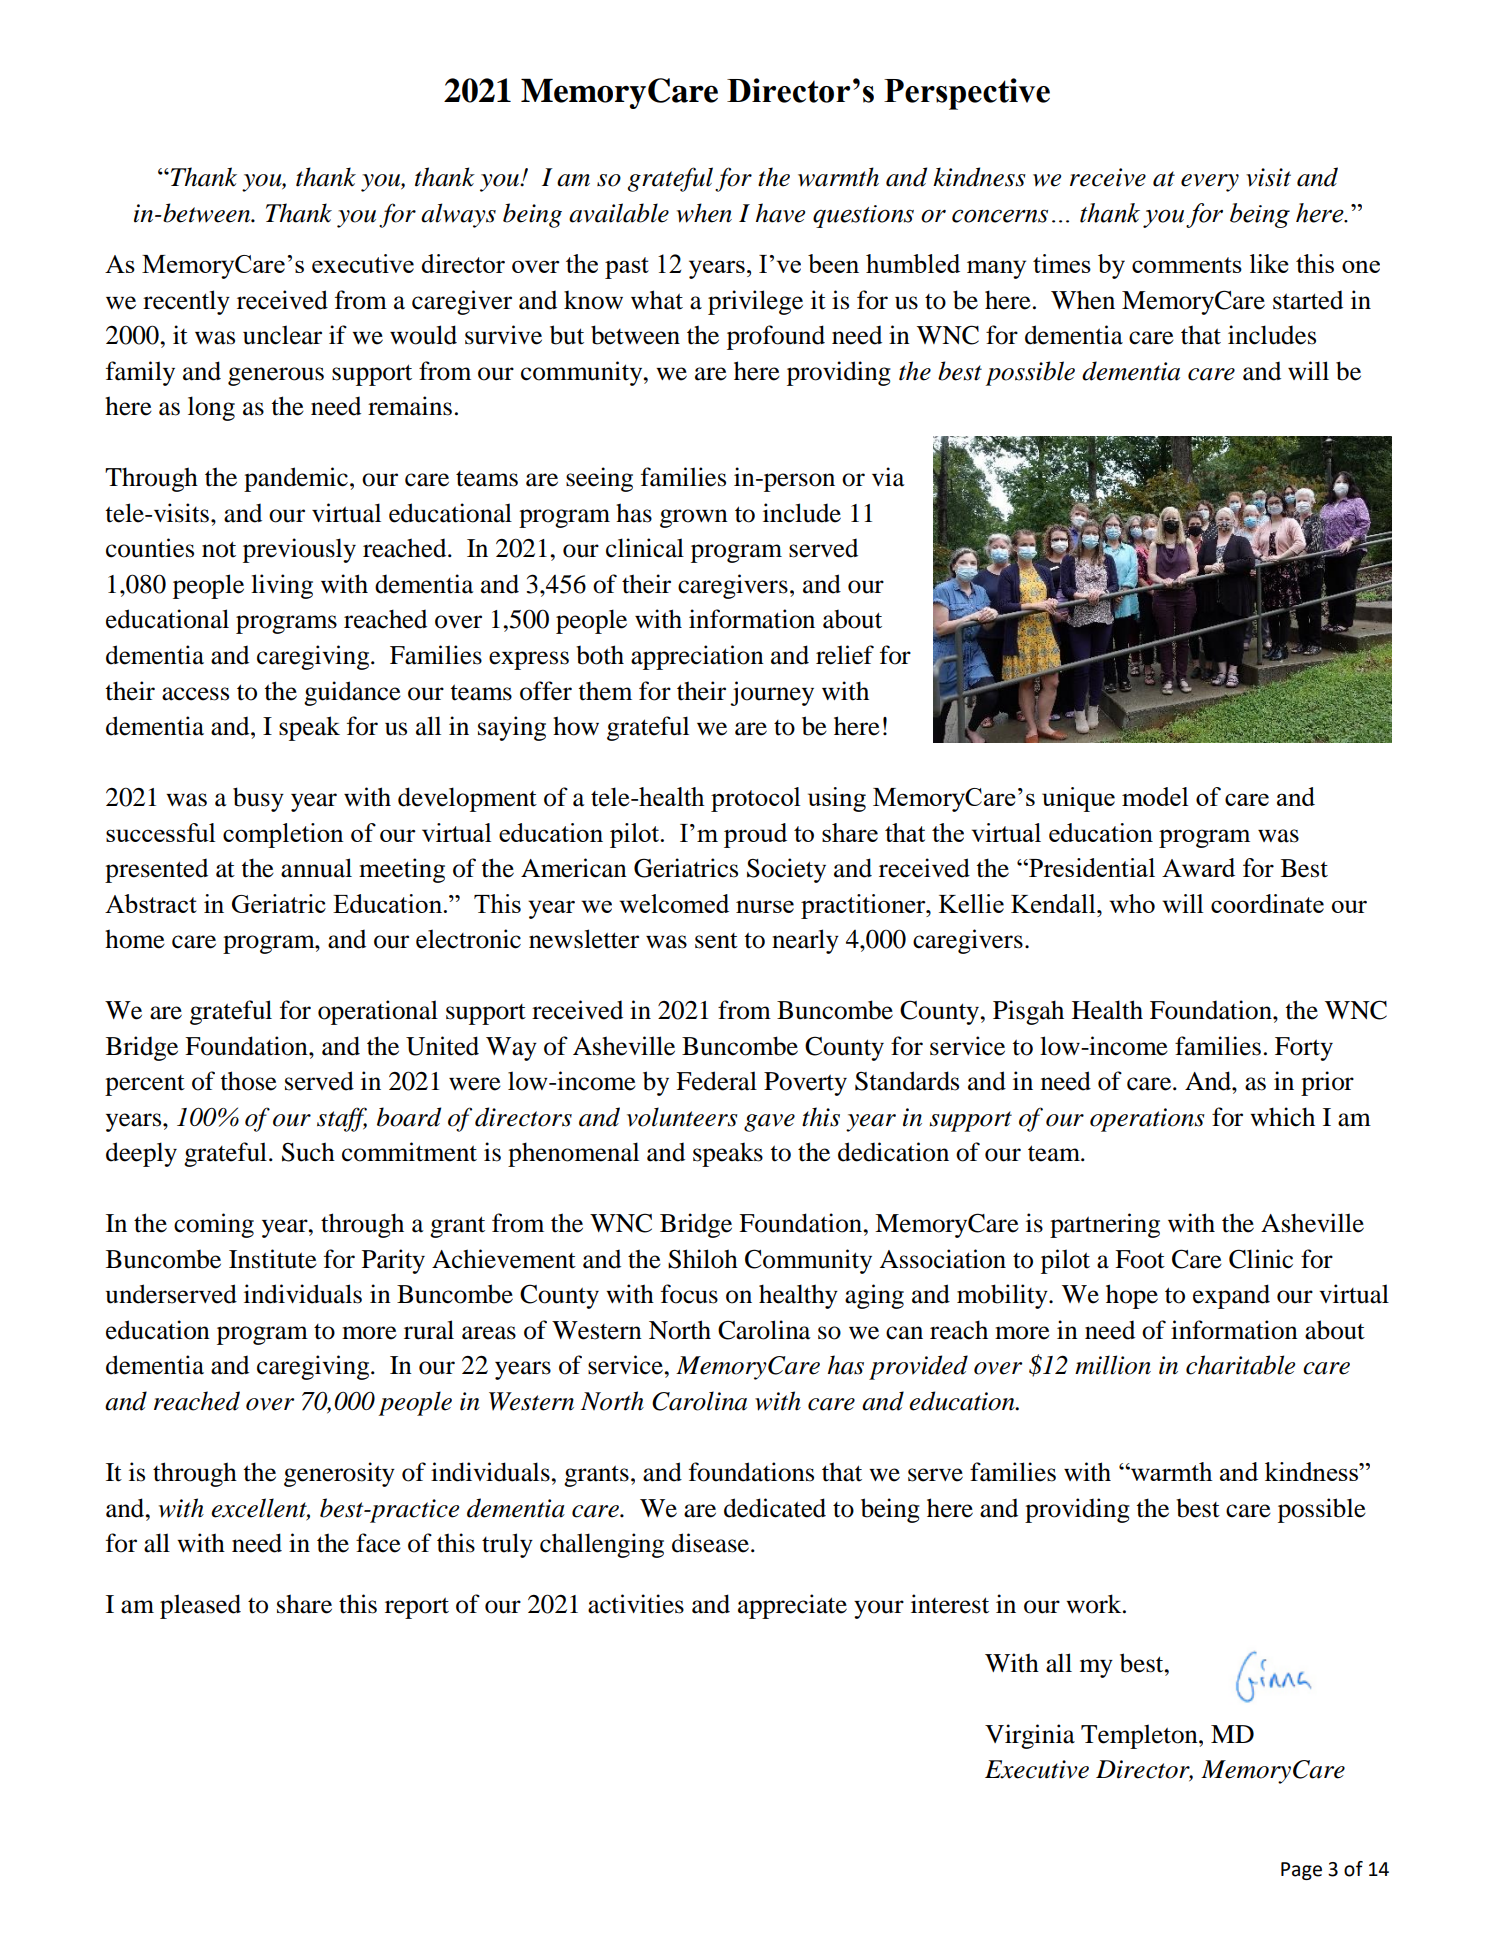  What do you see at coordinates (1210, 183) in the screenshot?
I see `every` at bounding box center [1210, 183].
